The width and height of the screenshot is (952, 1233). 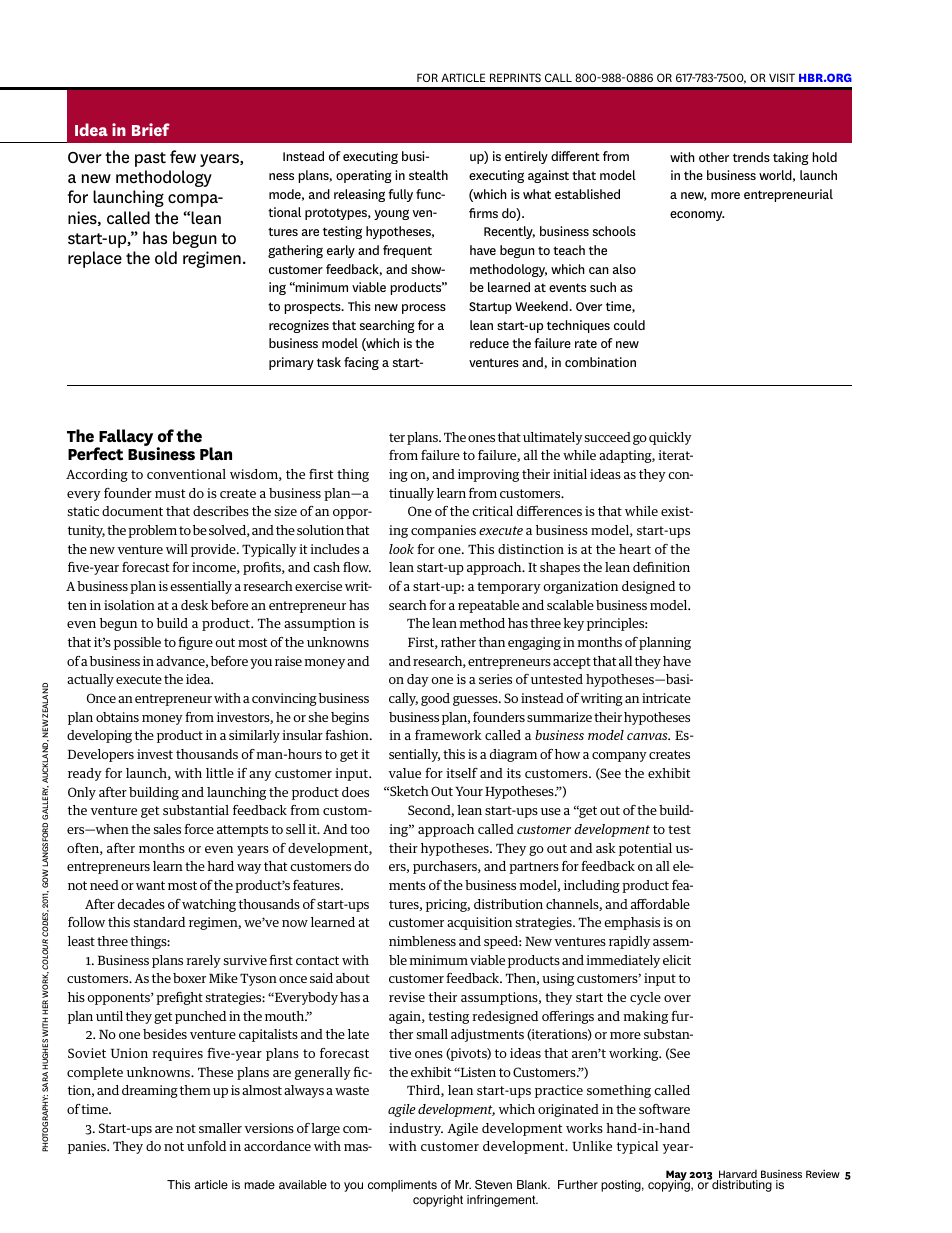 What do you see at coordinates (515, 77) in the screenshot?
I see `REPRINTS` at bounding box center [515, 77].
